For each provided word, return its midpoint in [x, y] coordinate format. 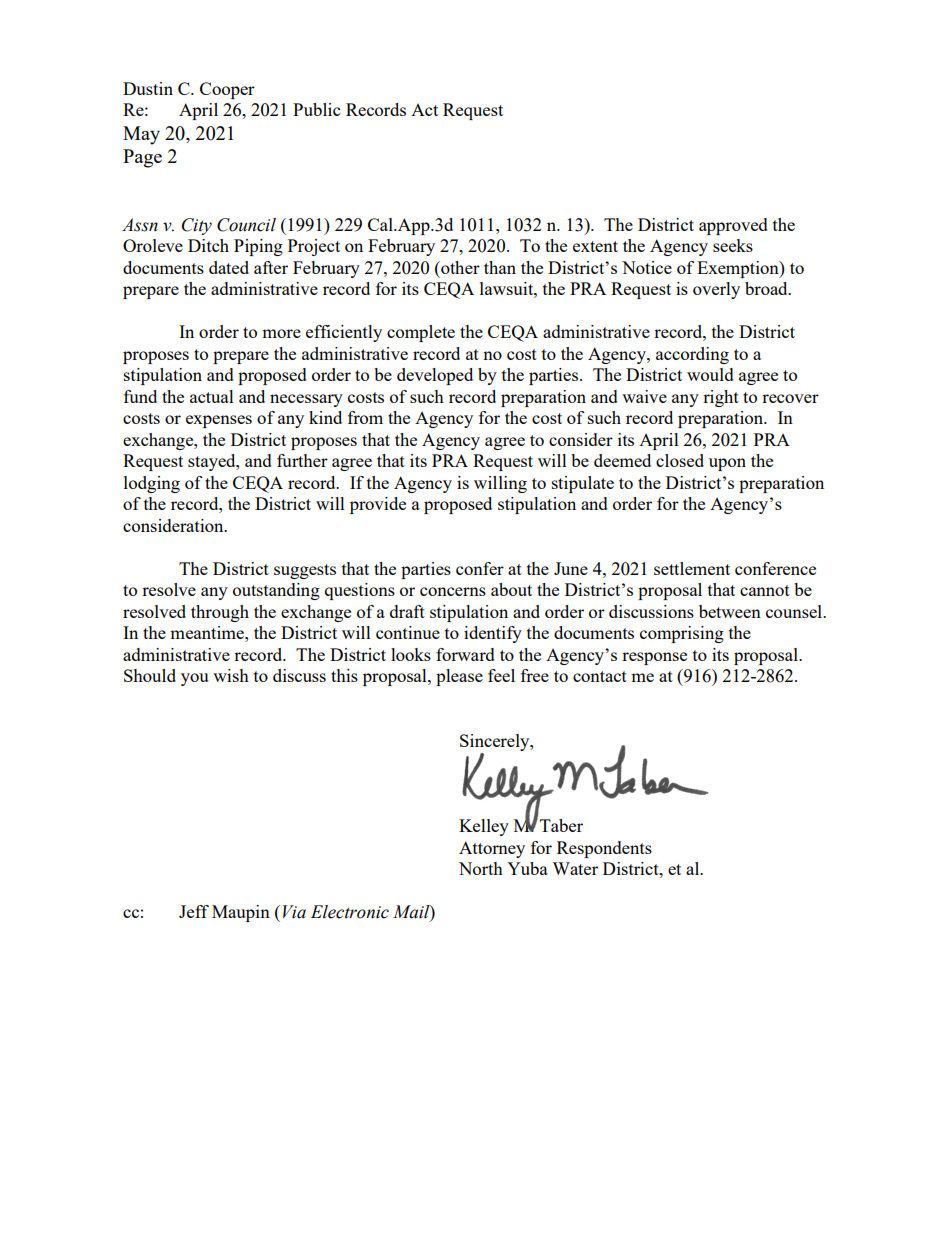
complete [421, 333]
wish [231, 675]
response [654, 658]
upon [727, 464]
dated [229, 267]
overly [716, 290]
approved [733, 226]
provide [378, 505]
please [459, 677]
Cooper [227, 90]
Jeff [194, 911]
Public [316, 109]
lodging [152, 484]
